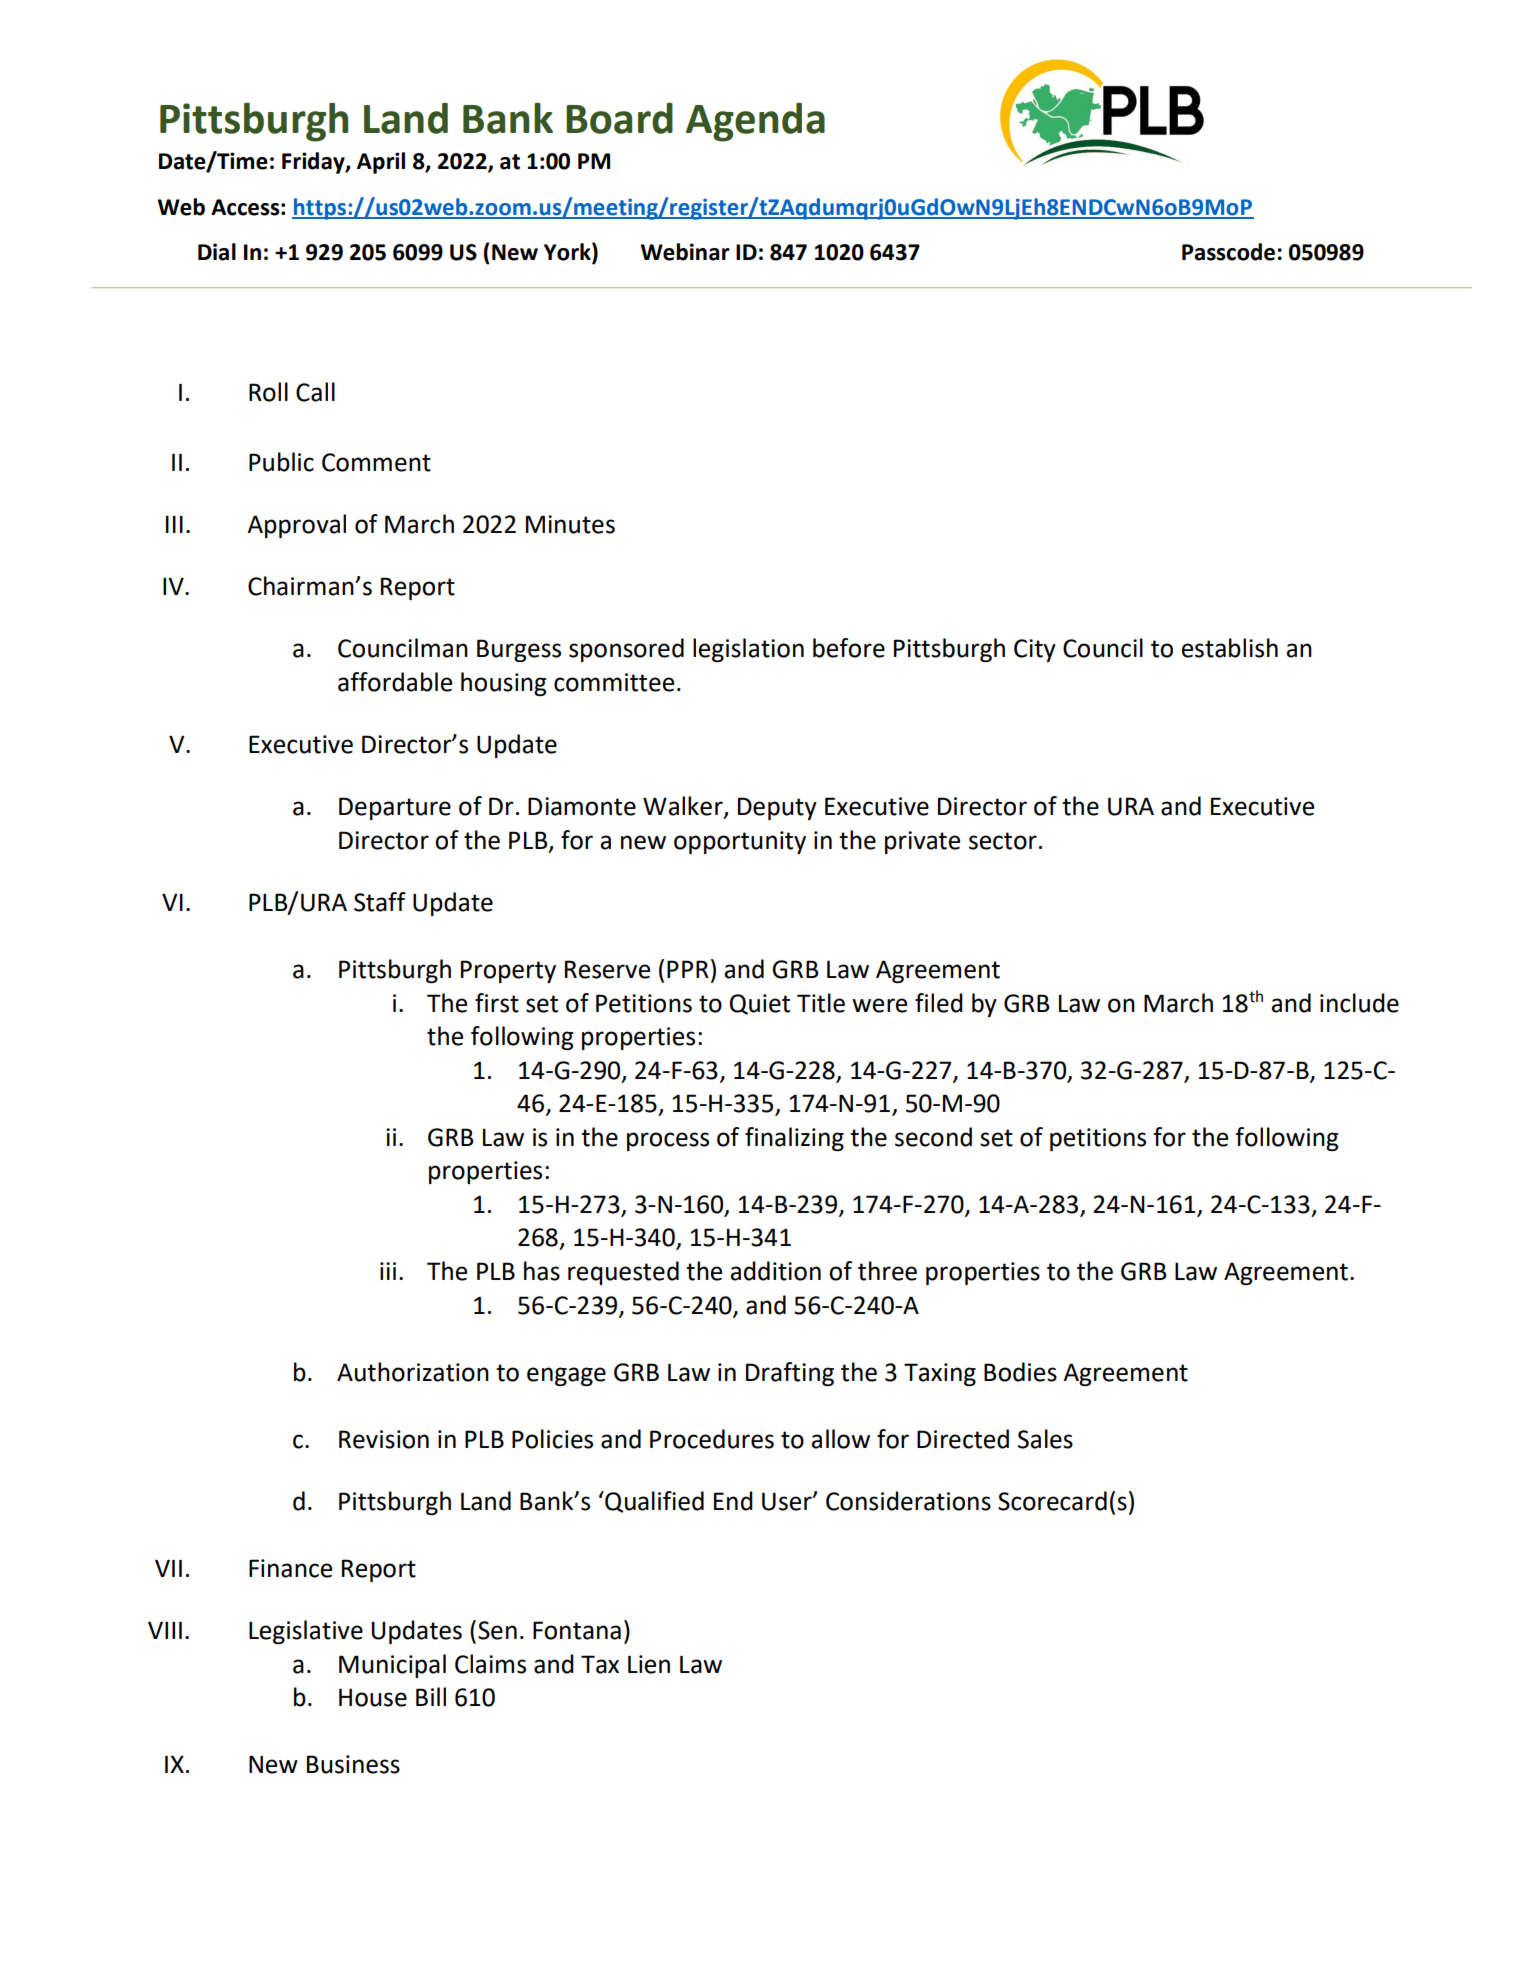 The image size is (1529, 1978). I want to click on Staff, so click(380, 902).
